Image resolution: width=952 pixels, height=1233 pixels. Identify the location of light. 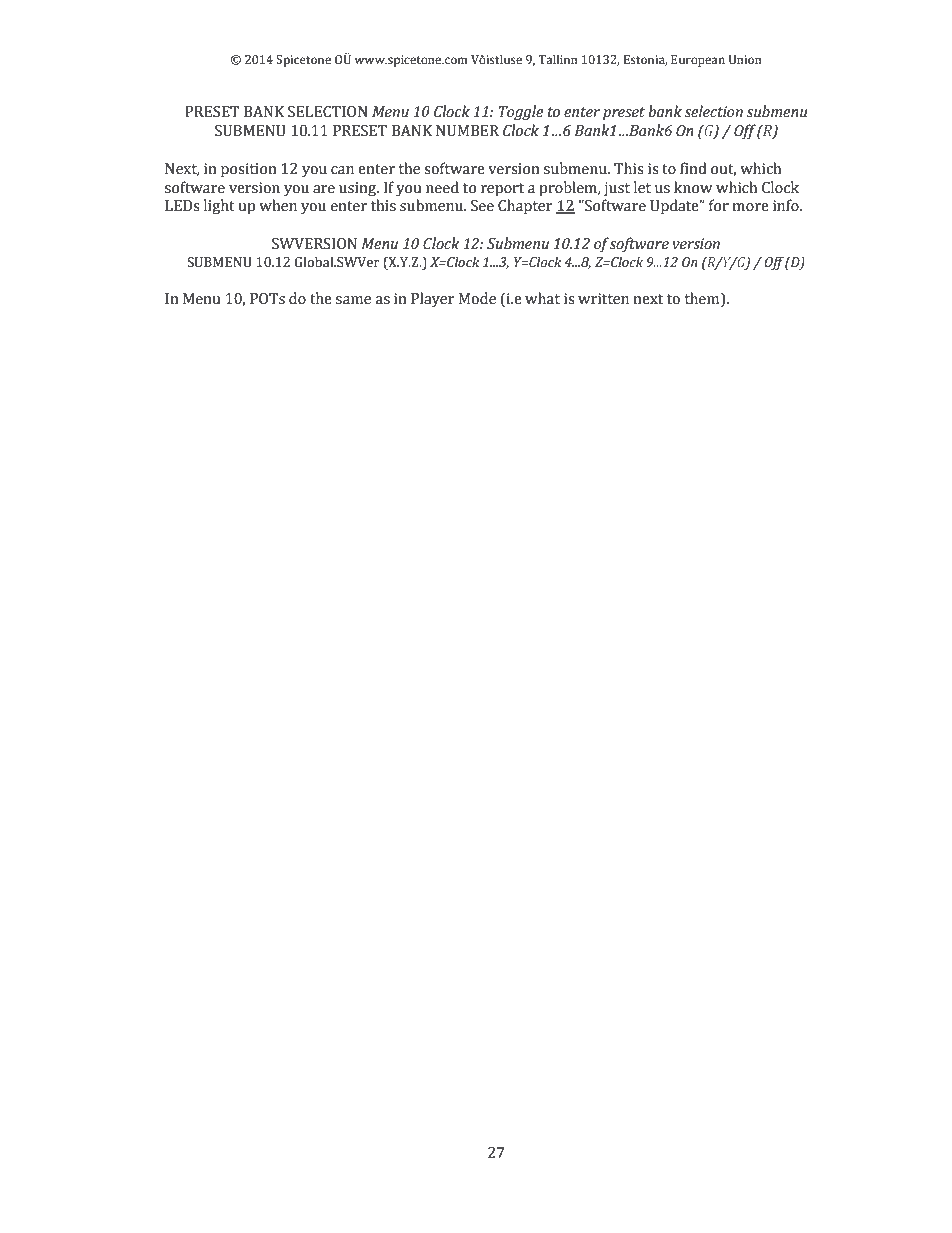
(219, 207).
